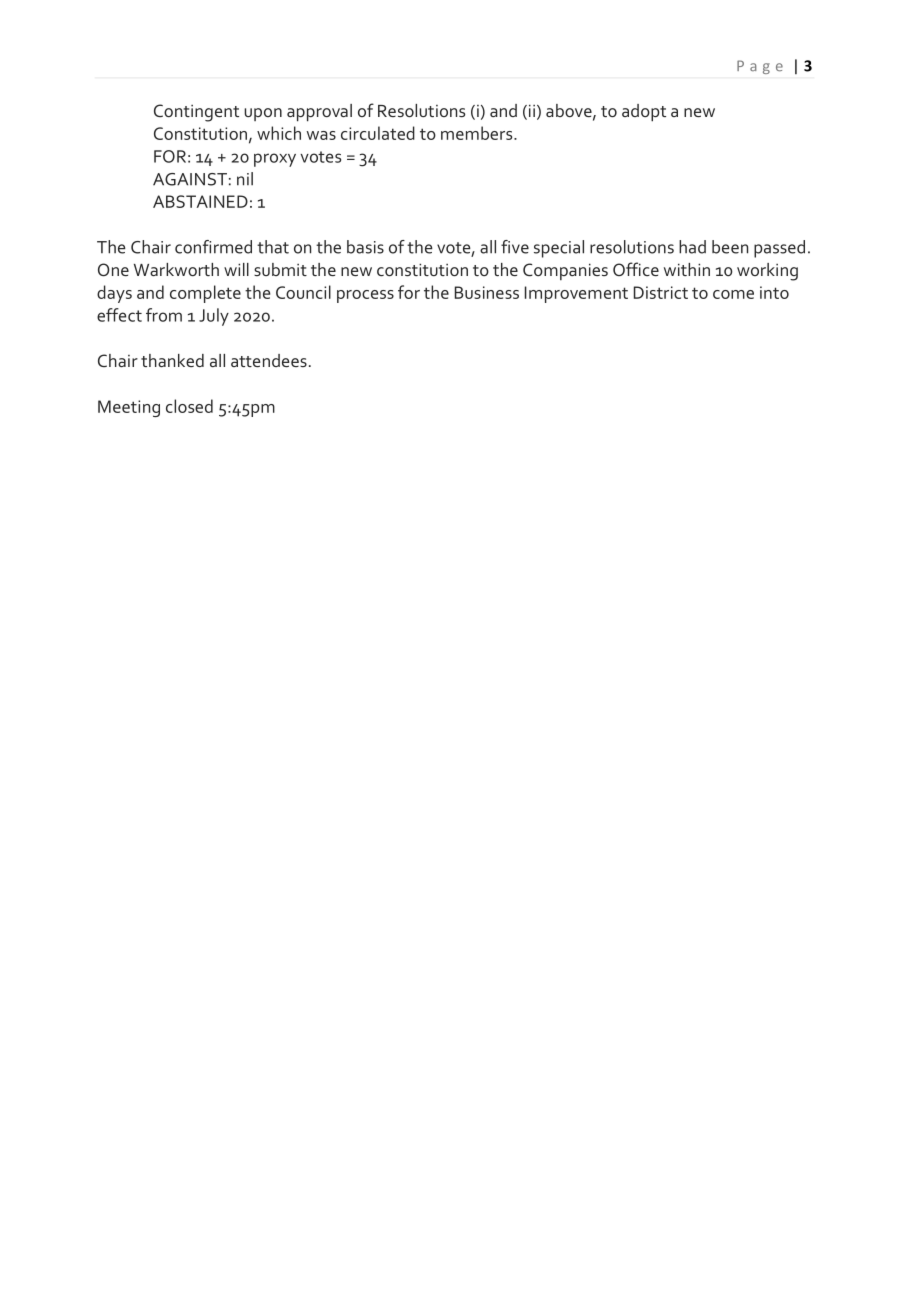 The image size is (924, 1308). Describe the element at coordinates (196, 113) in the image. I see `Contingent` at that location.
